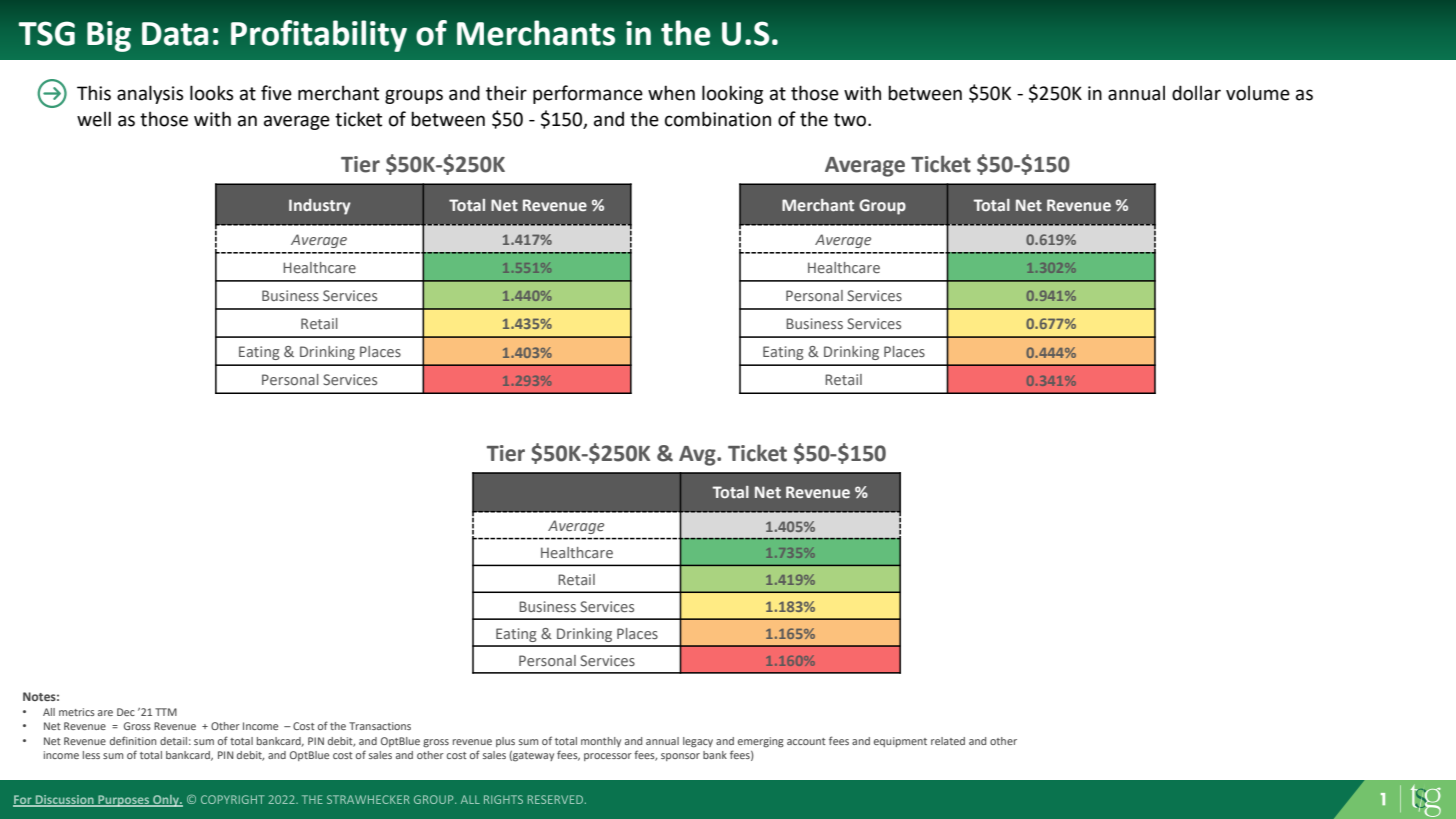  Describe the element at coordinates (718, 119) in the document. I see `combination` at that location.
